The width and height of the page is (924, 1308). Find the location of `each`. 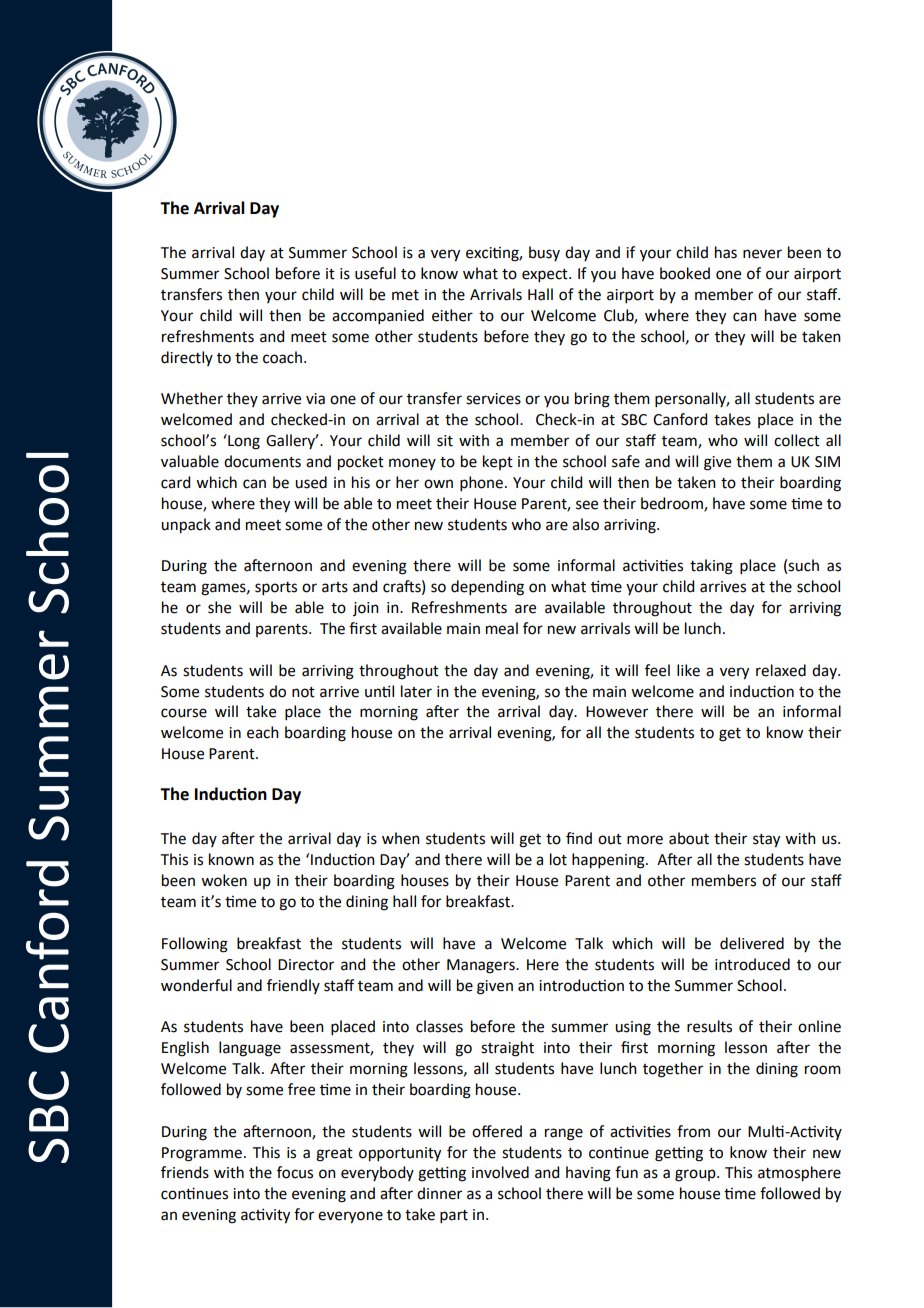

each is located at coordinates (263, 732).
